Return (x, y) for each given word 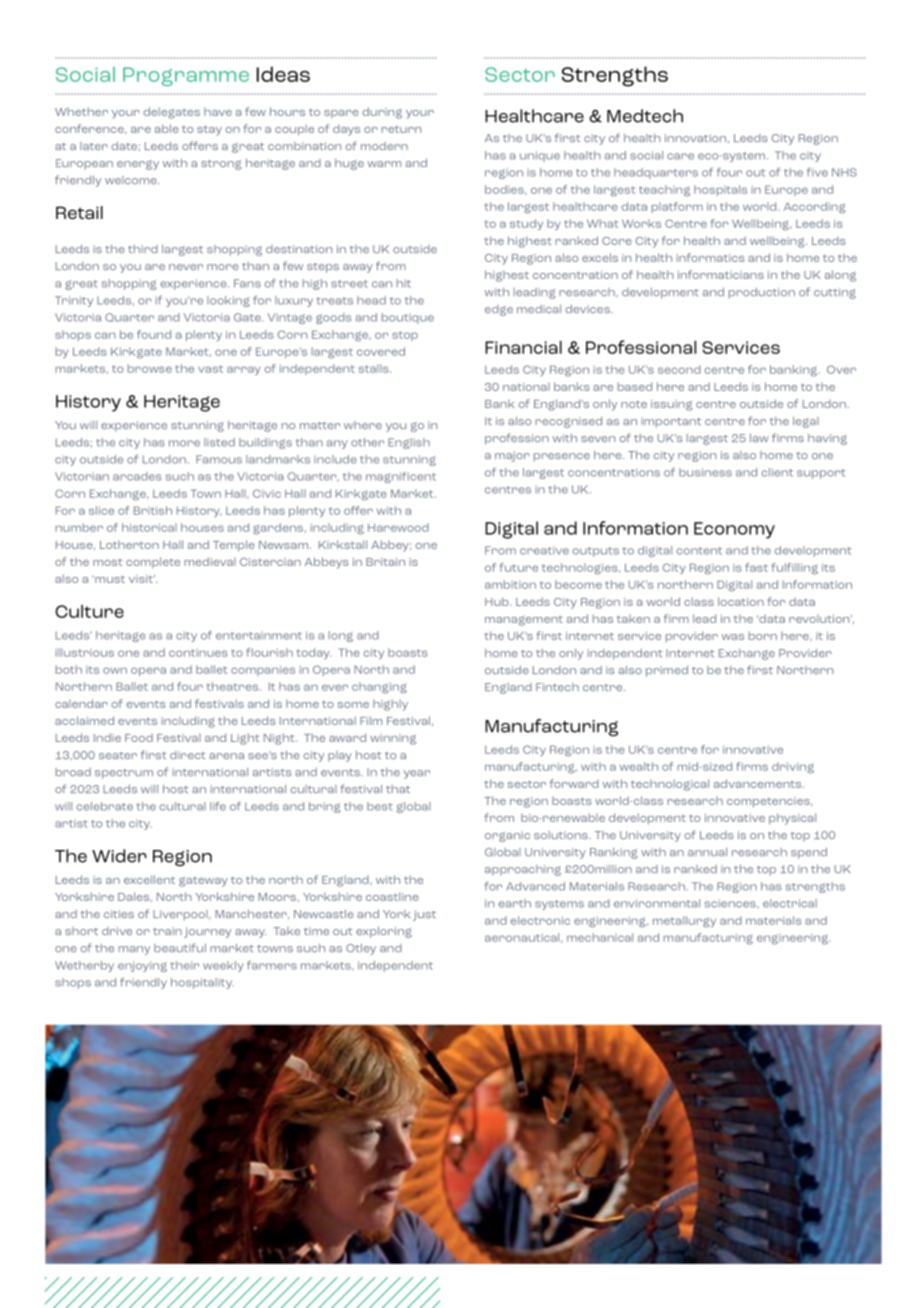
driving (793, 767)
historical (149, 527)
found (154, 334)
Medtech (645, 116)
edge (499, 310)
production (762, 293)
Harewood (398, 527)
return (401, 129)
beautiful (180, 947)
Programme (186, 76)
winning (393, 739)
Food (139, 737)
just (424, 915)
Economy (734, 530)
